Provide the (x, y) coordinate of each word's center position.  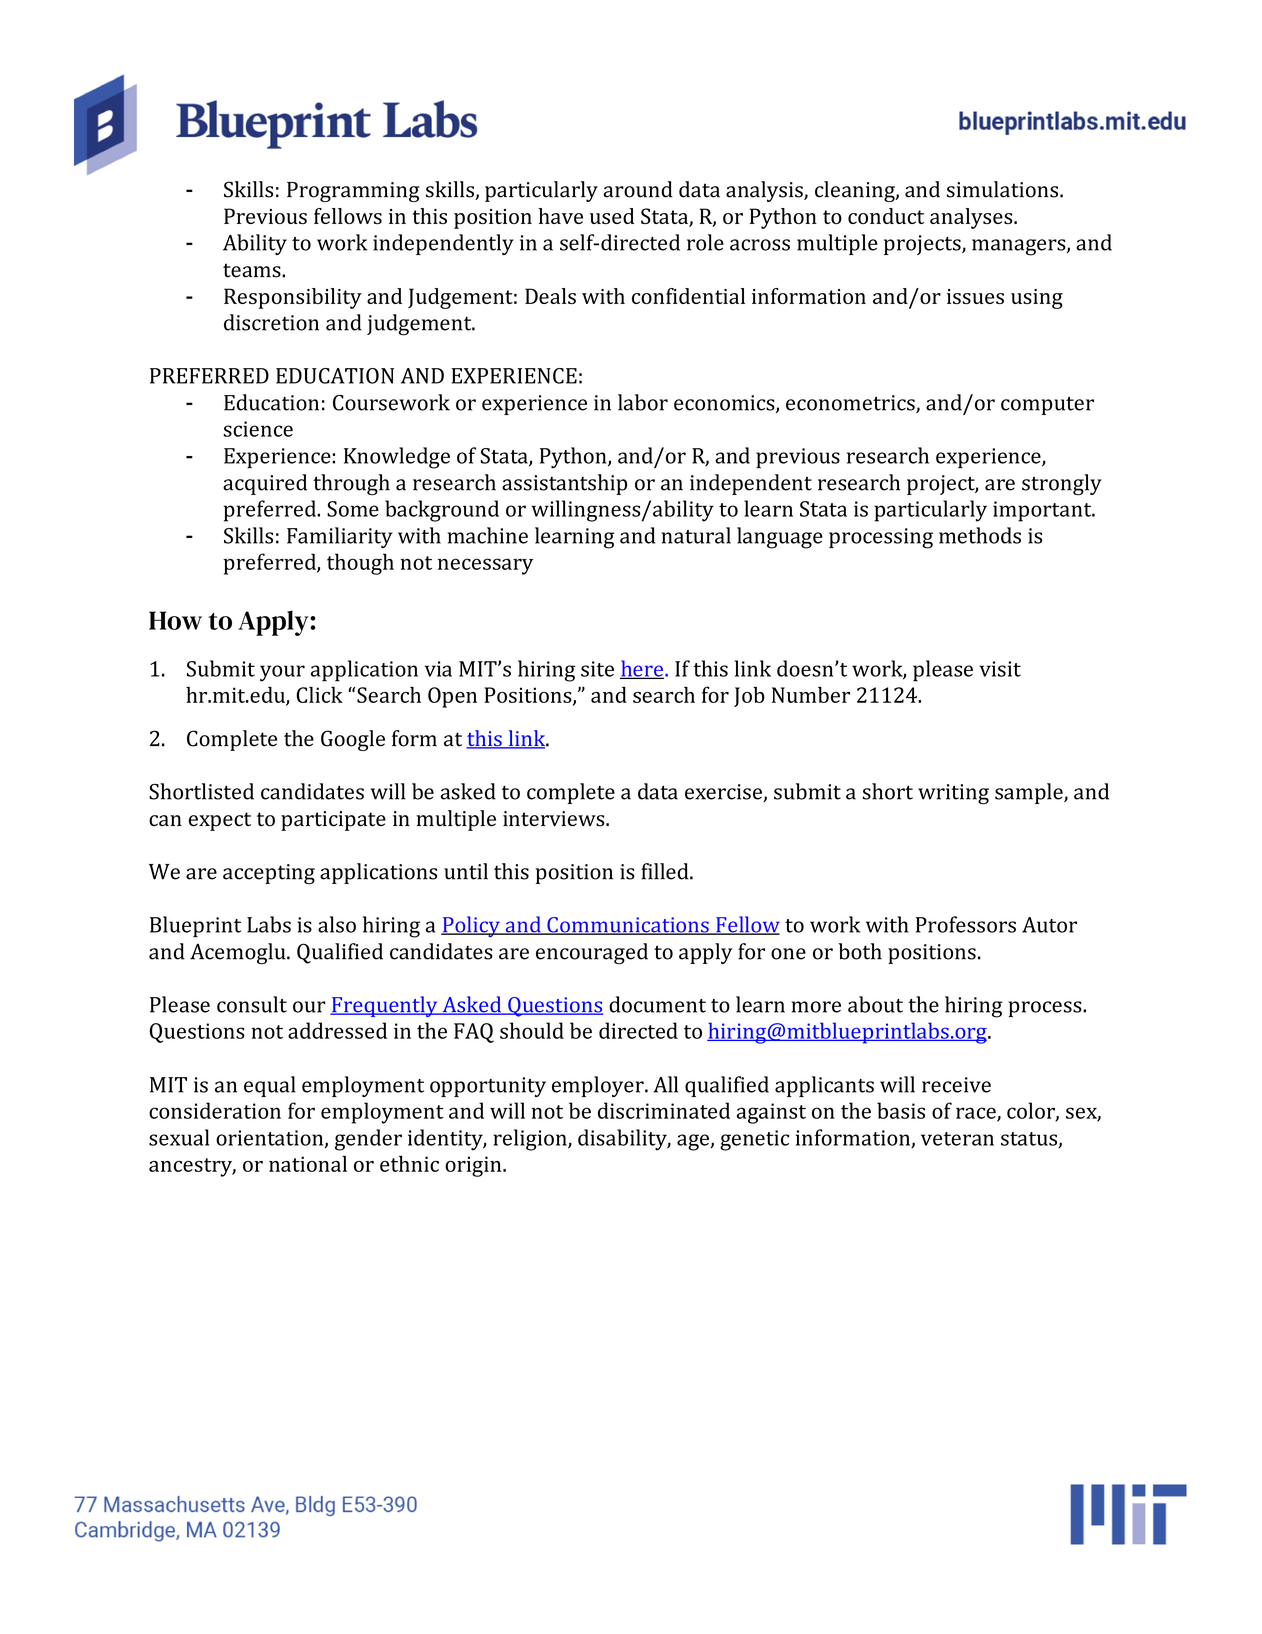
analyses (972, 218)
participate (333, 821)
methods (980, 535)
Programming (353, 192)
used (612, 216)
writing (953, 794)
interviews (555, 819)
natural (696, 535)
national (308, 1164)
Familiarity (339, 537)
